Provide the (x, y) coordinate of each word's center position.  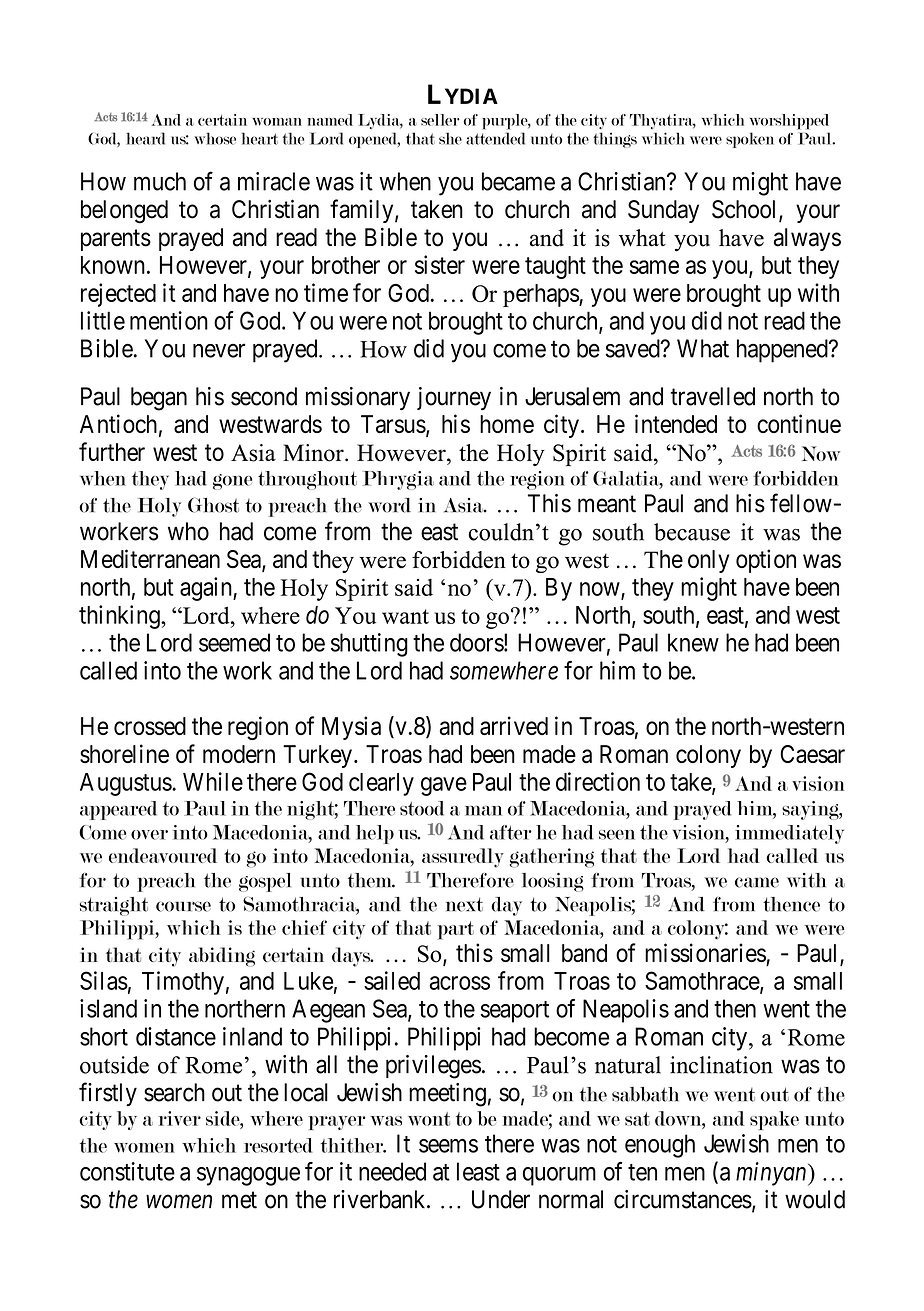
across (460, 983)
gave (444, 786)
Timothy (183, 983)
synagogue (248, 1176)
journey (454, 398)
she (450, 138)
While (213, 781)
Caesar (812, 754)
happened (783, 351)
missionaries (706, 954)
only (709, 561)
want (405, 616)
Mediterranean (150, 558)
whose (215, 138)
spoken (750, 140)
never (219, 351)
